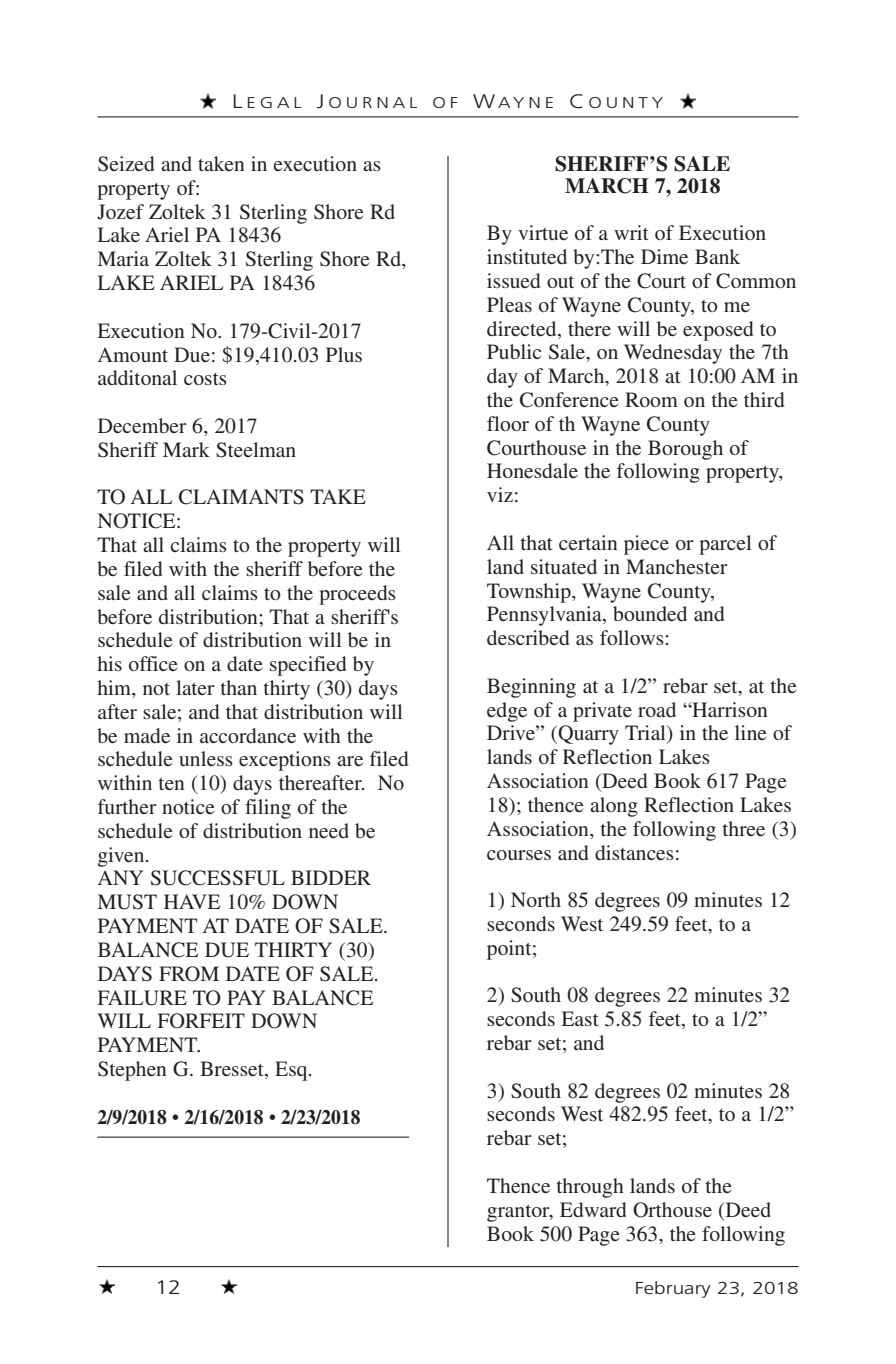 The height and width of the screenshot is (1364, 896). What do you see at coordinates (593, 1209) in the screenshot?
I see `Edward` at bounding box center [593, 1209].
